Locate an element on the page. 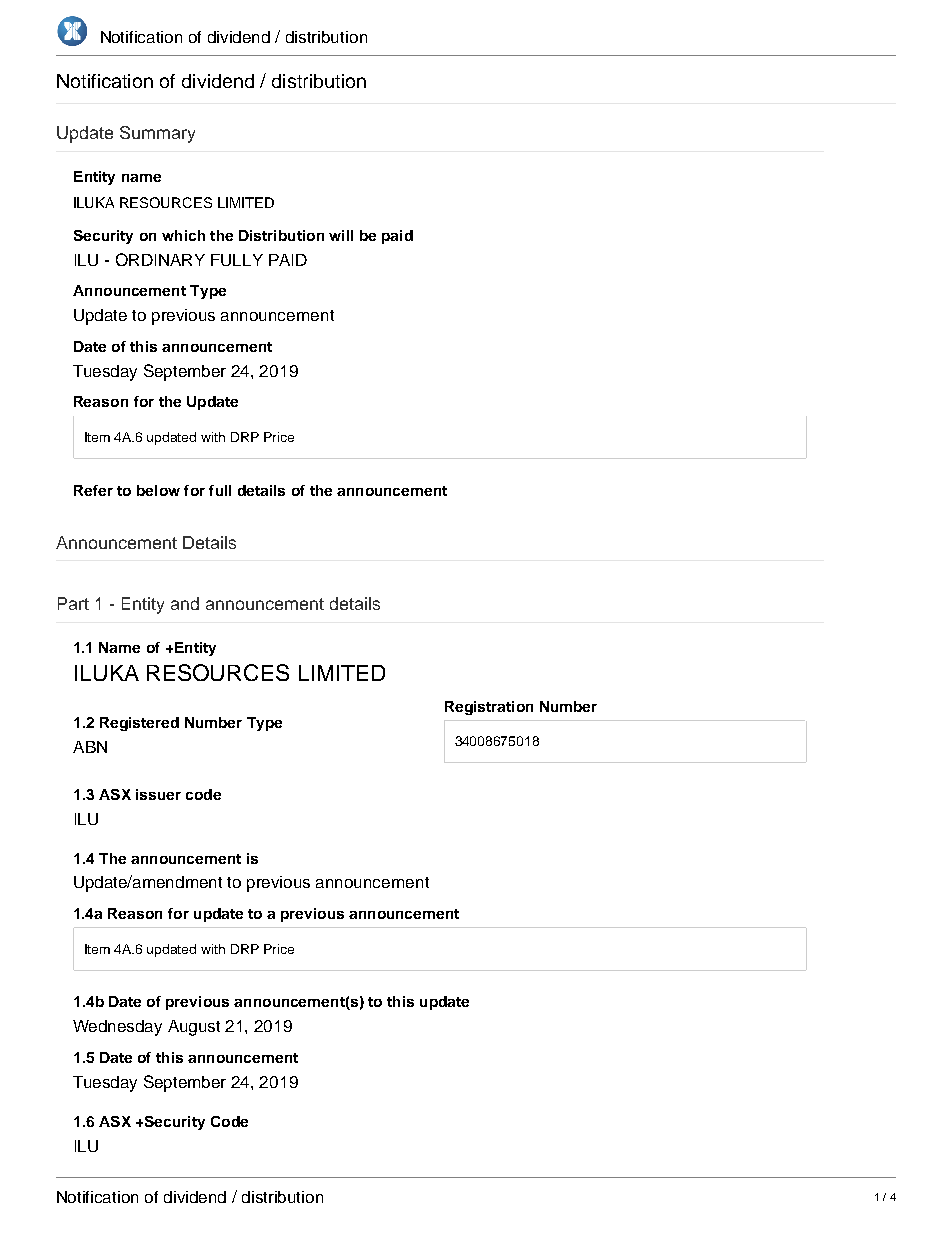 The image size is (952, 1233). issuer is located at coordinates (158, 794).
